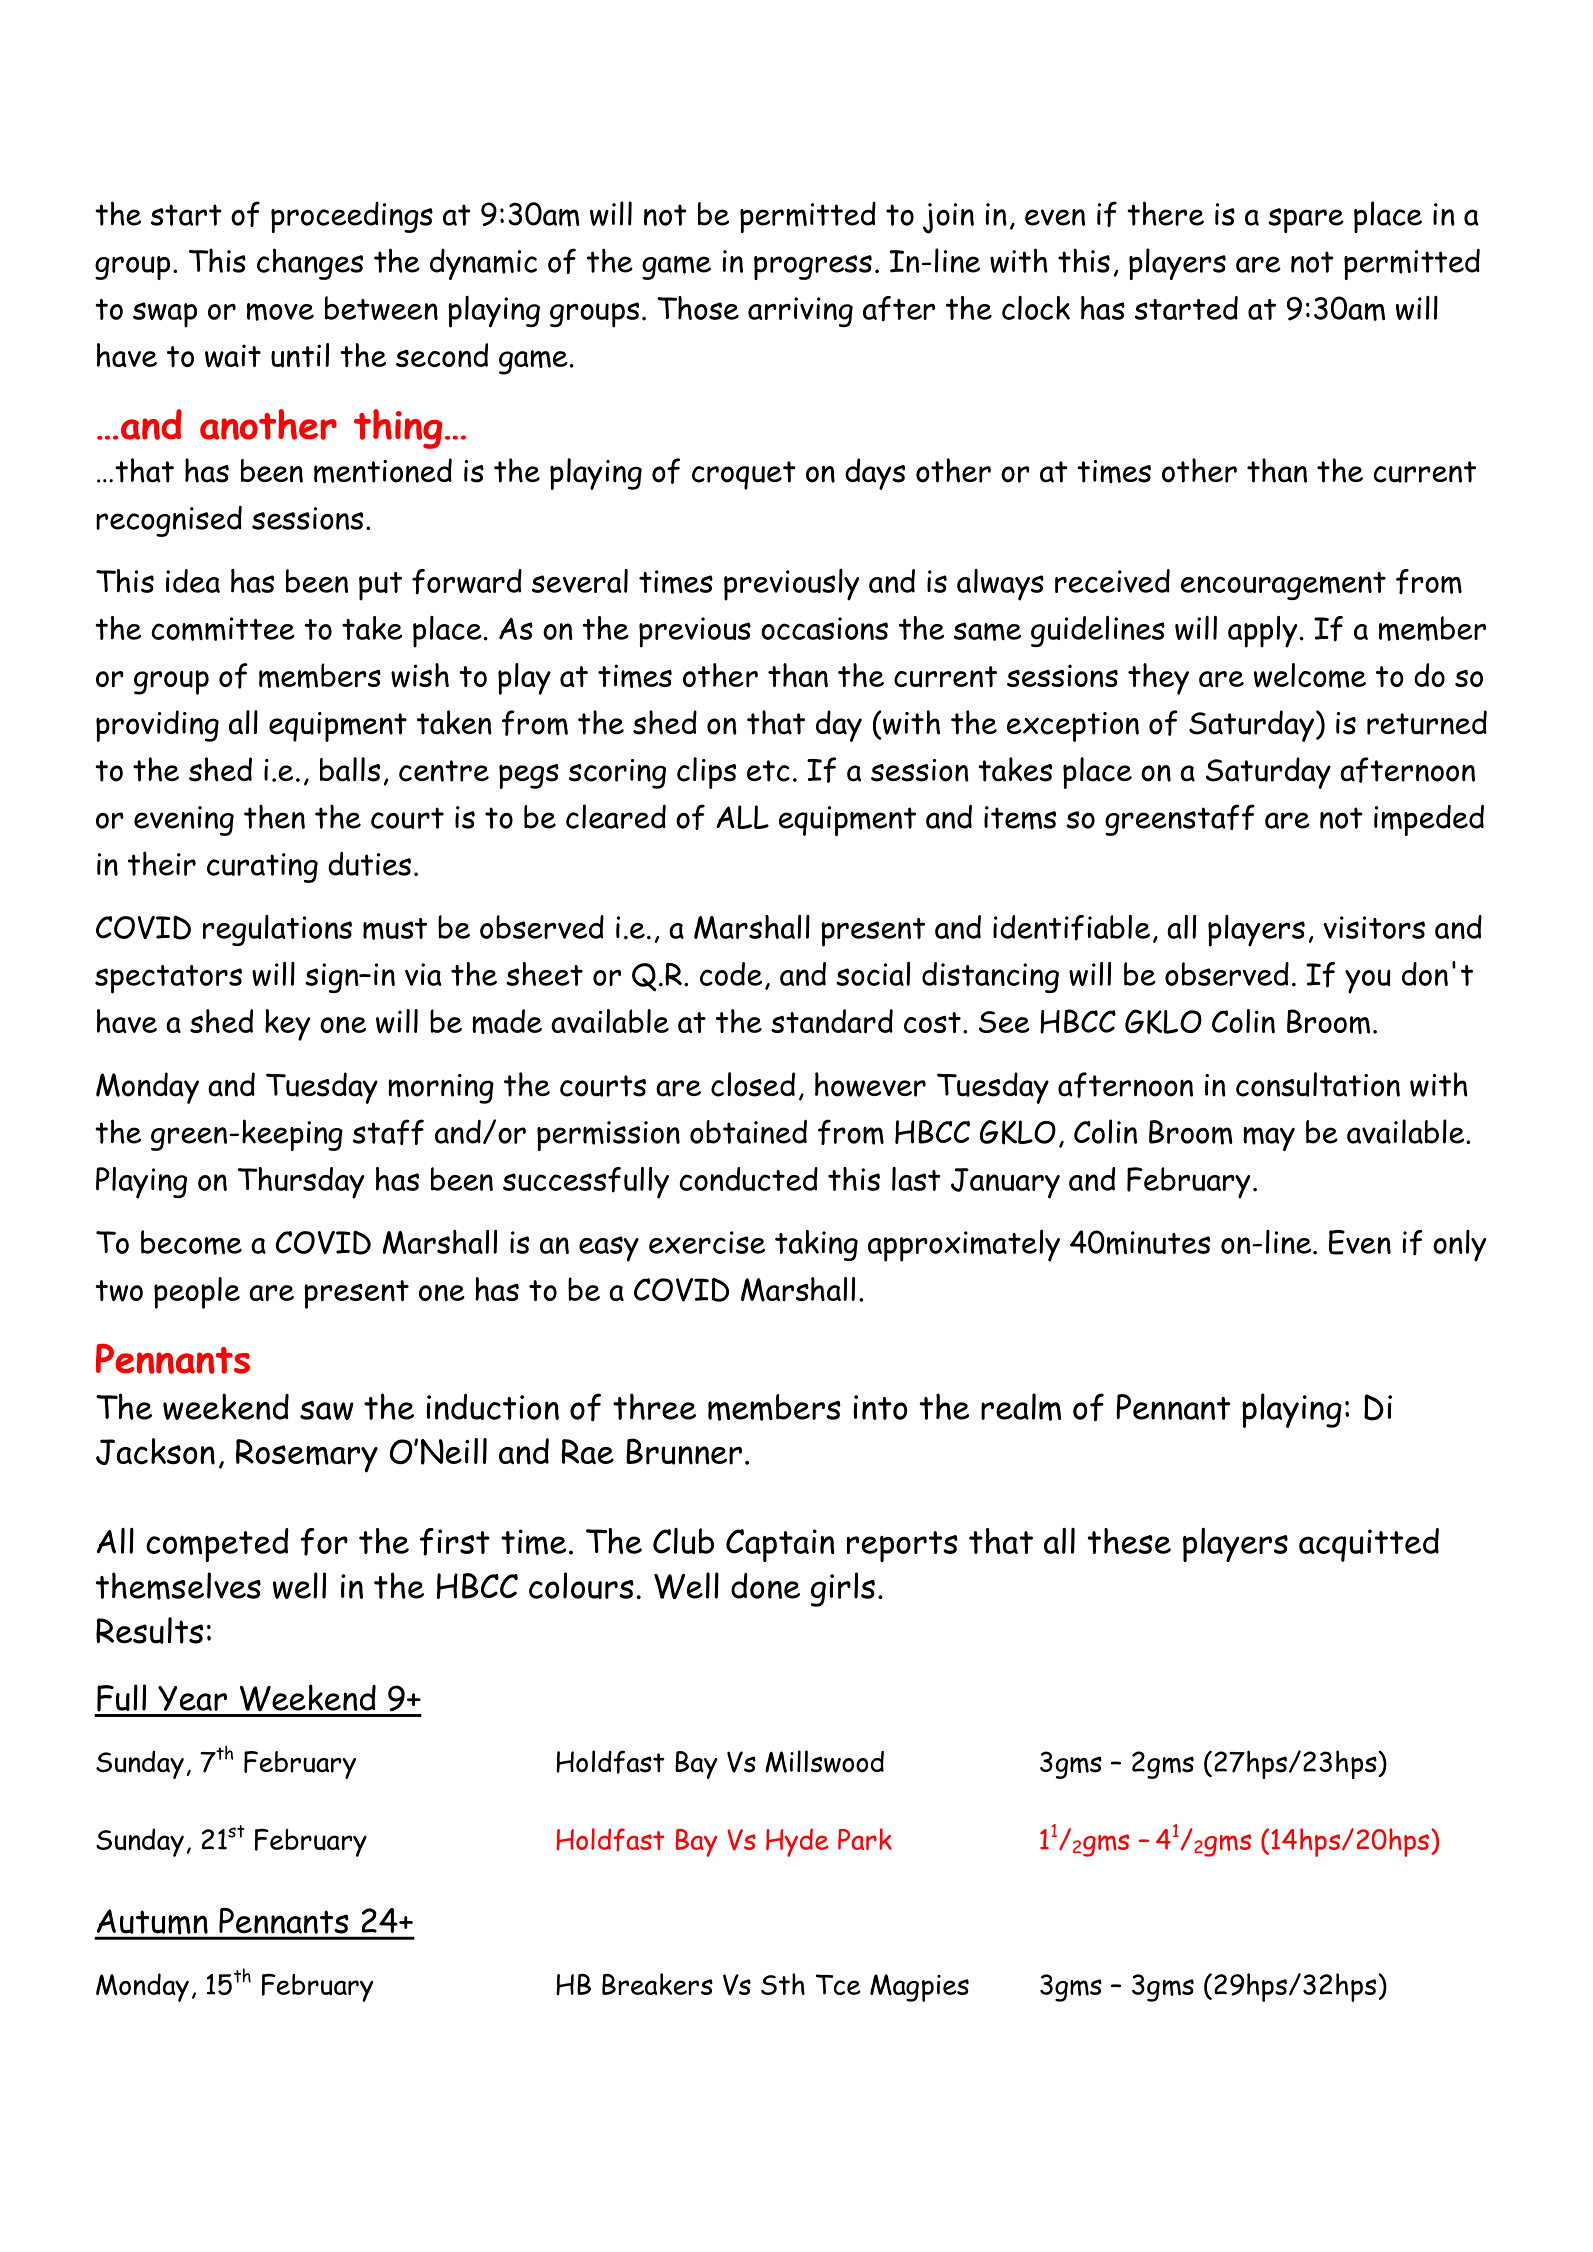 The width and height of the image is (1593, 2252). What do you see at coordinates (1306, 220) in the image?
I see `spare` at bounding box center [1306, 220].
